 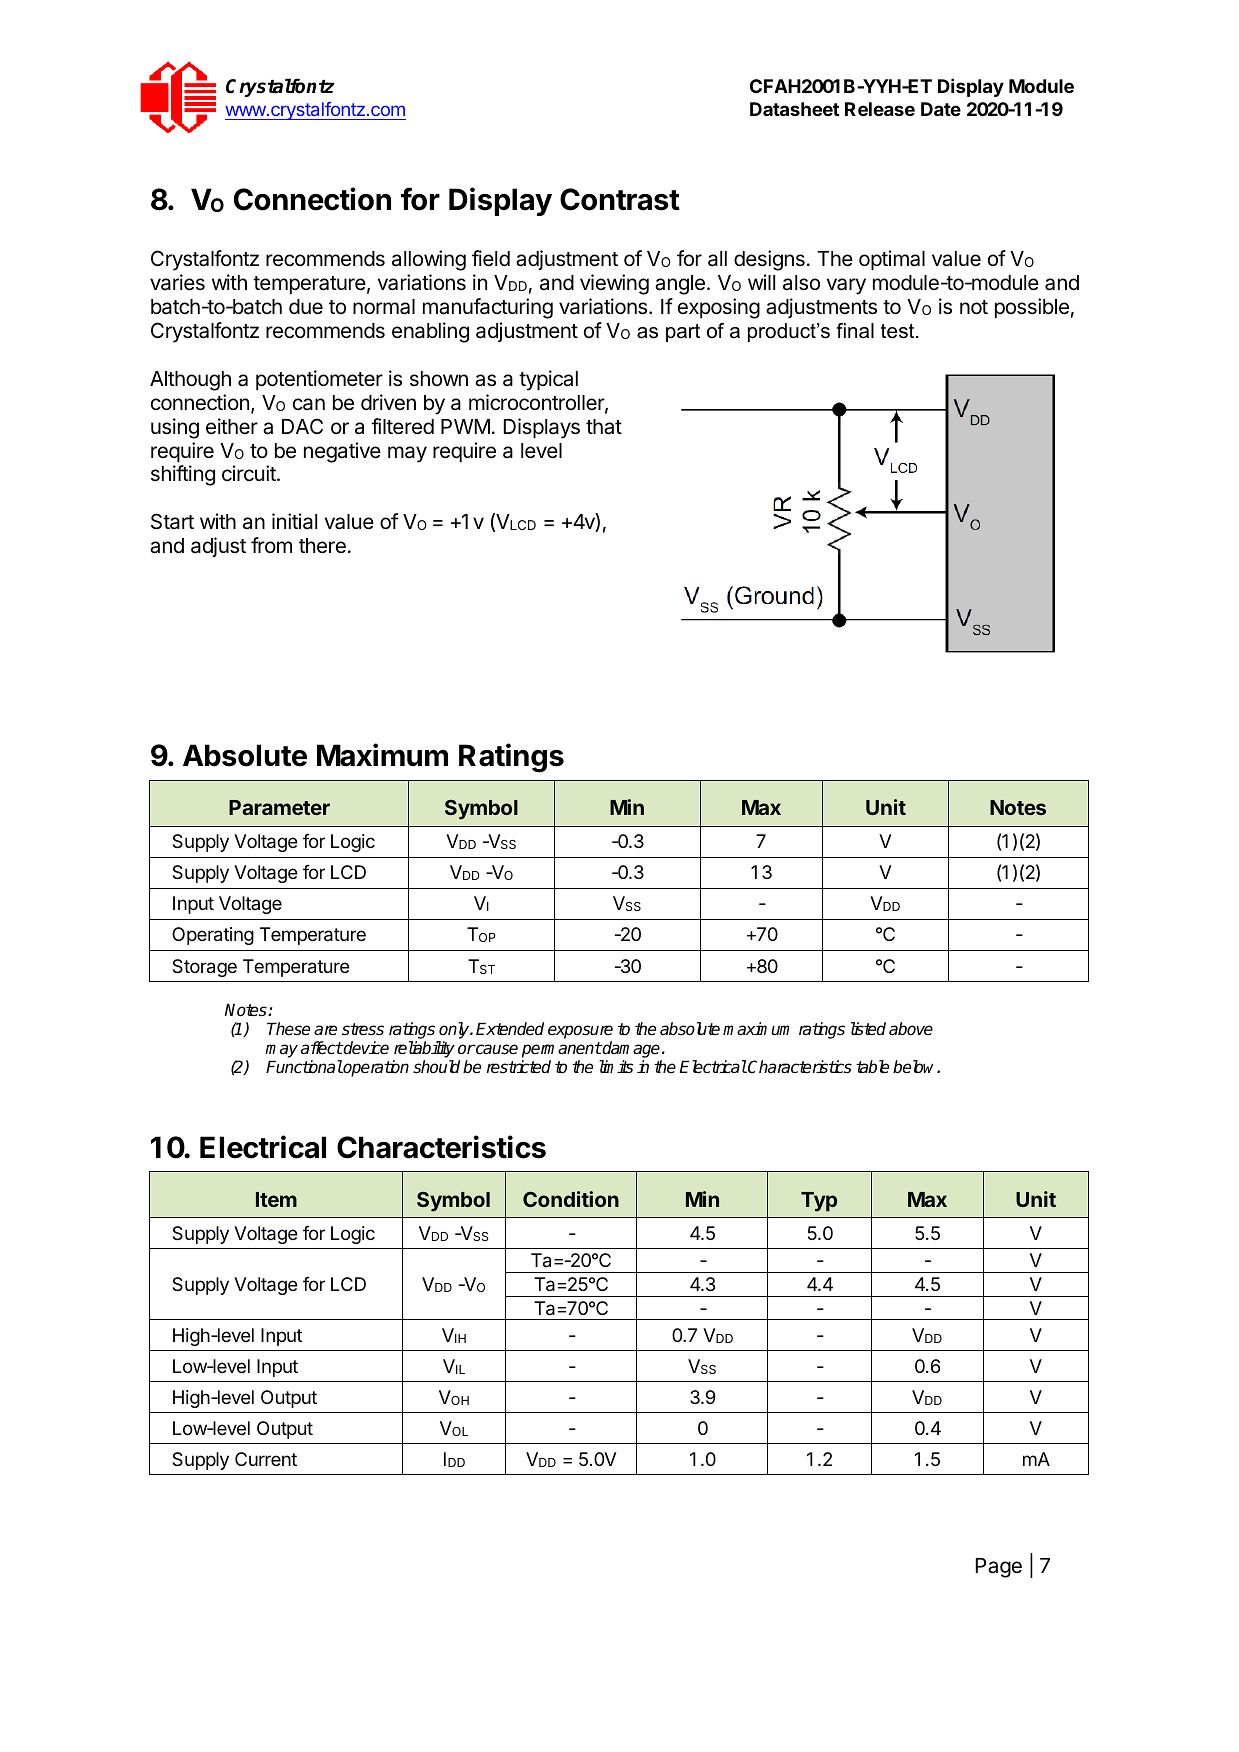 I want to click on above, so click(x=911, y=1029).
